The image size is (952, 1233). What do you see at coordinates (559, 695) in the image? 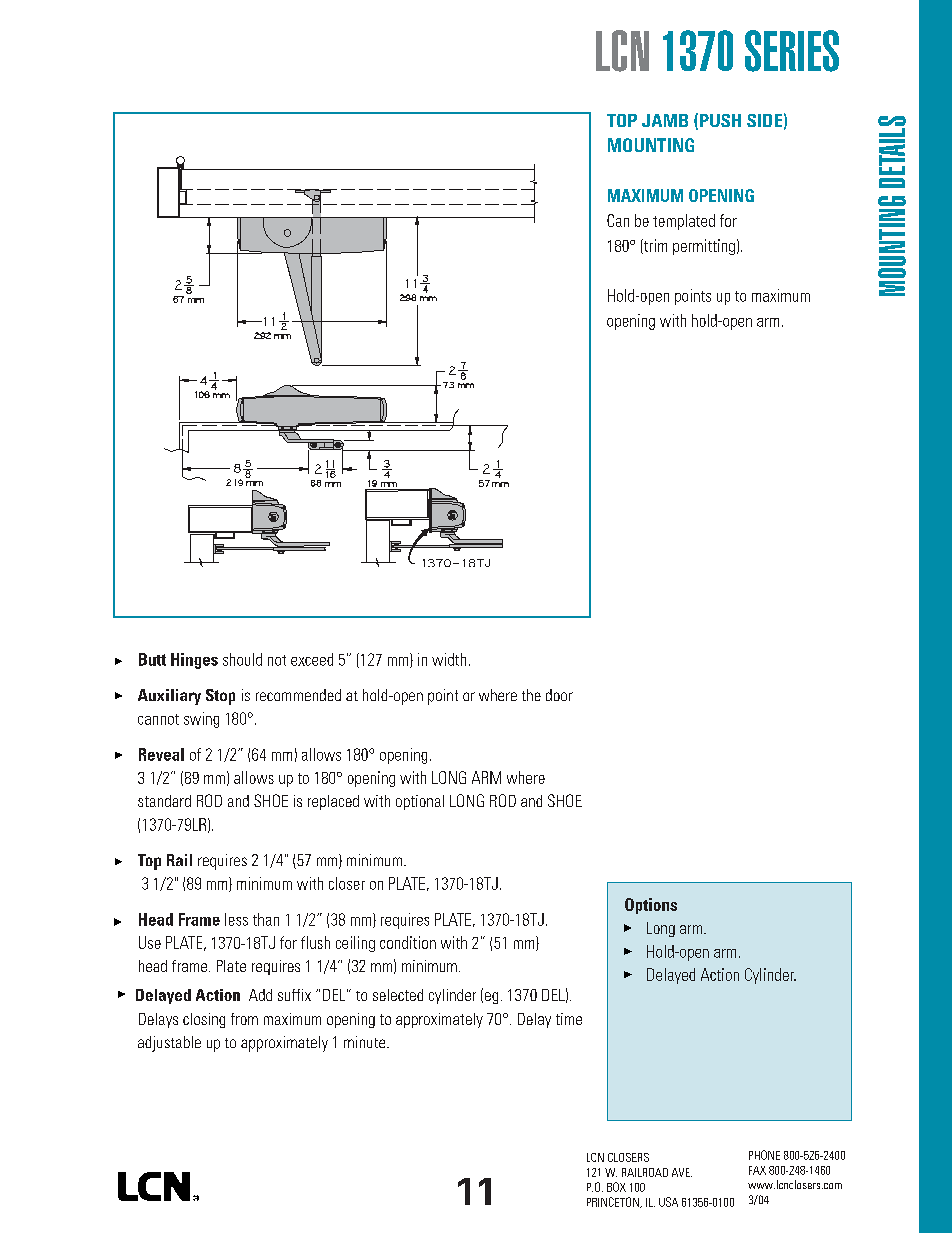
I see `door` at bounding box center [559, 695].
